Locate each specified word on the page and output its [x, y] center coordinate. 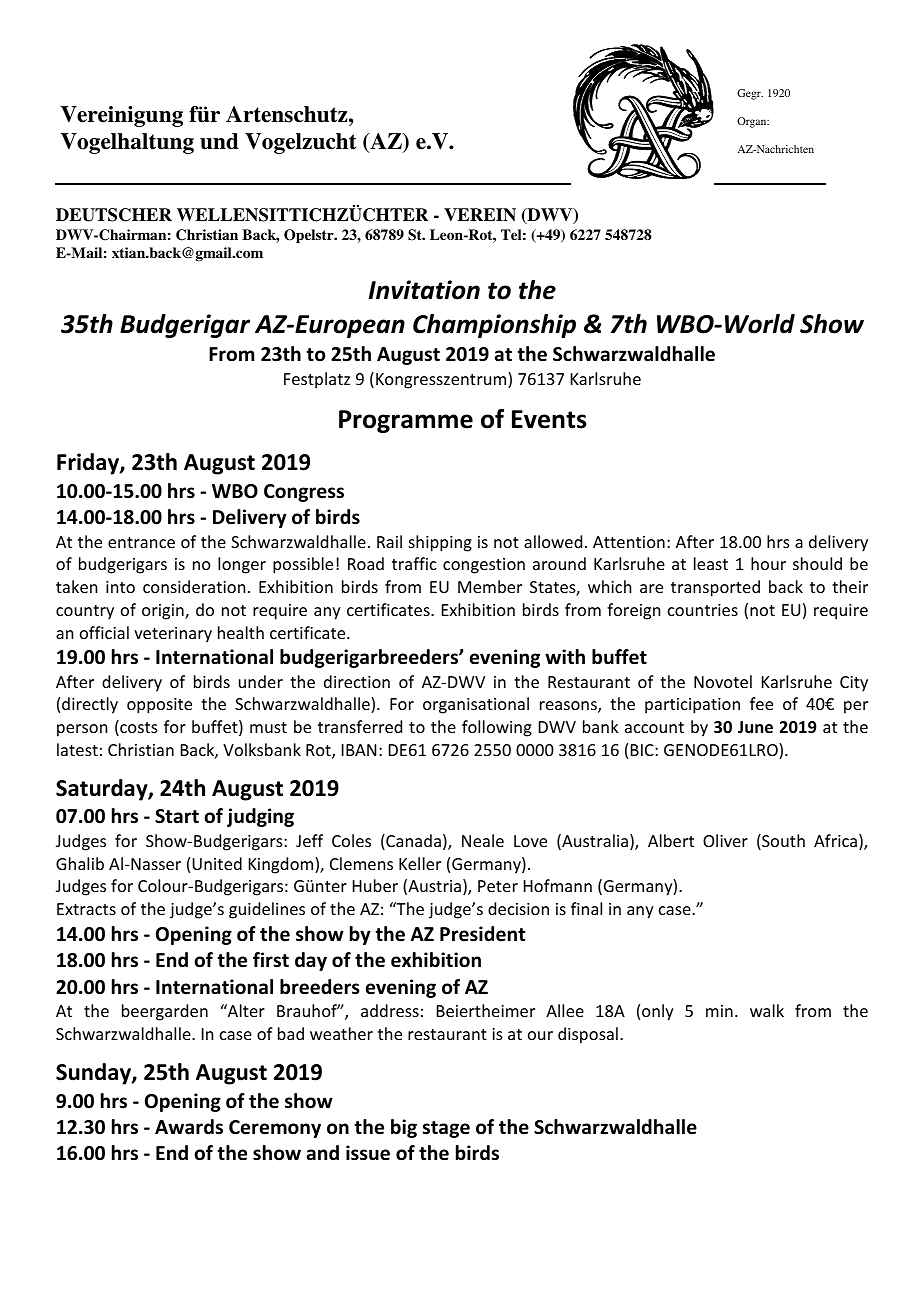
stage [446, 1129]
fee [761, 703]
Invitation [424, 290]
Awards [189, 1127]
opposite [159, 706]
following [497, 728]
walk [767, 1010]
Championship [494, 326]
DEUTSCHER [114, 215]
